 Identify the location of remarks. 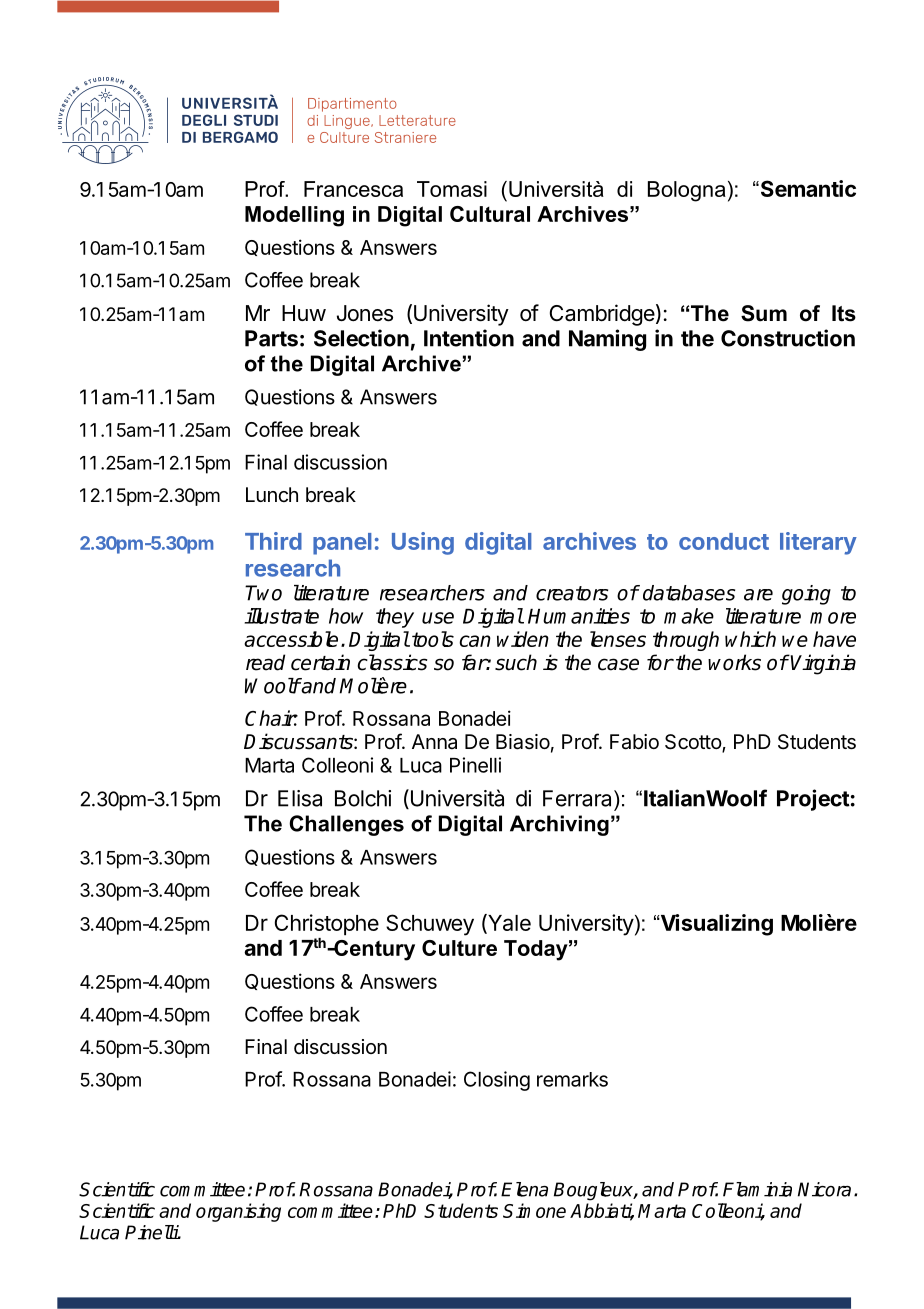
(572, 1079).
